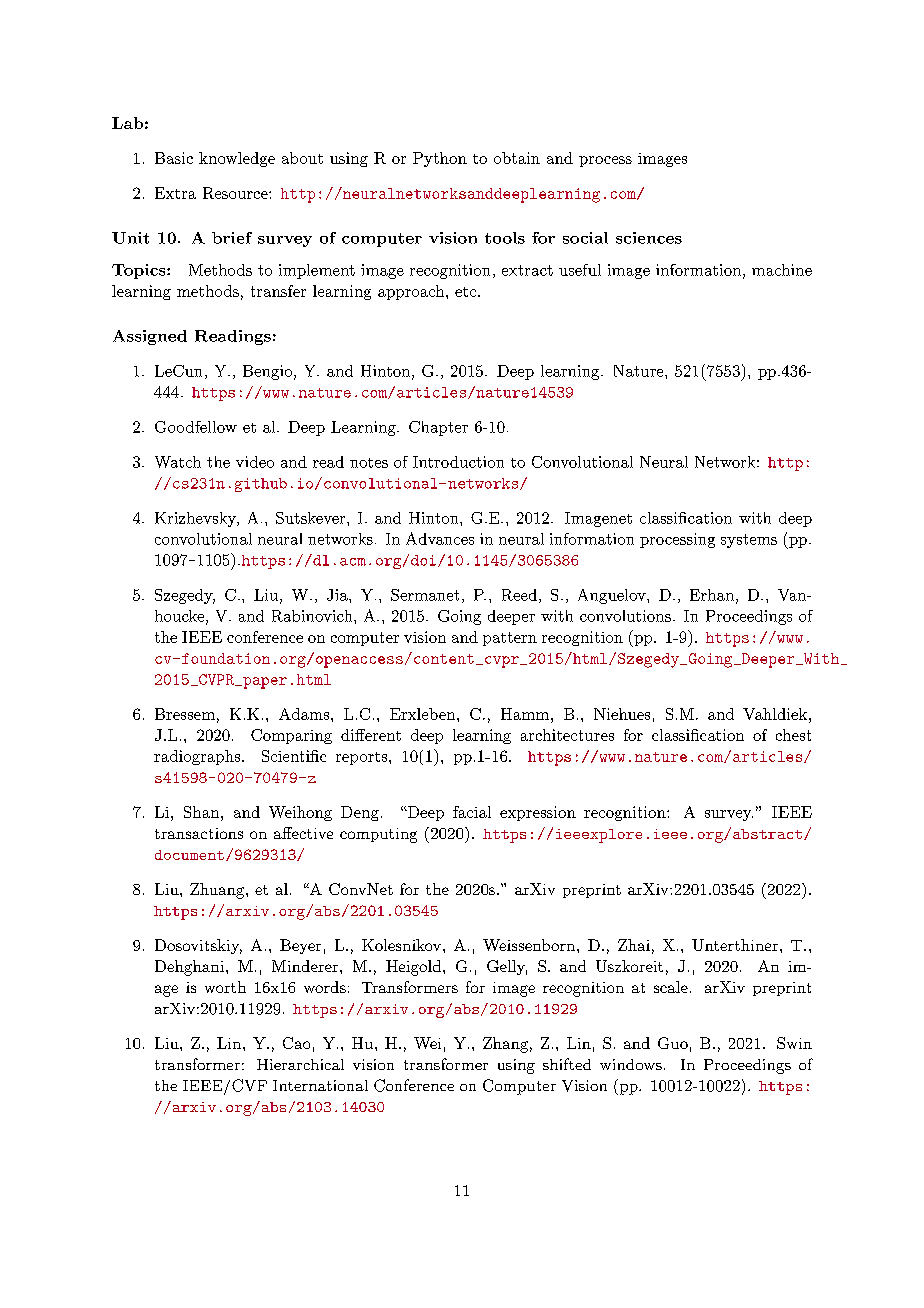  What do you see at coordinates (296, 1043) in the image?
I see `Cao` at bounding box center [296, 1043].
